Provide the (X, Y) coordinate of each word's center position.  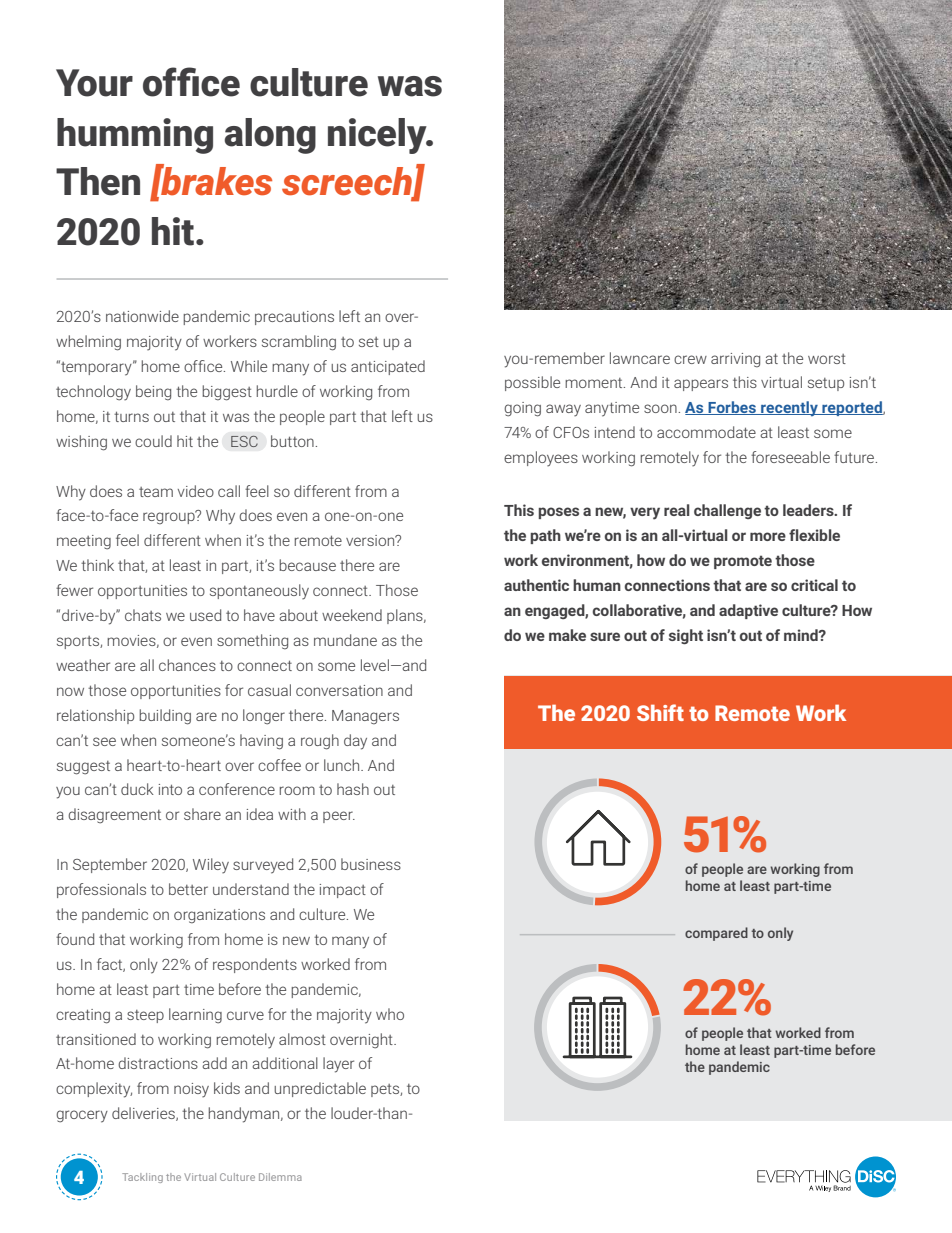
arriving (735, 360)
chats (143, 615)
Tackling (142, 1178)
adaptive (748, 611)
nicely (378, 136)
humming (135, 136)
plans (406, 616)
